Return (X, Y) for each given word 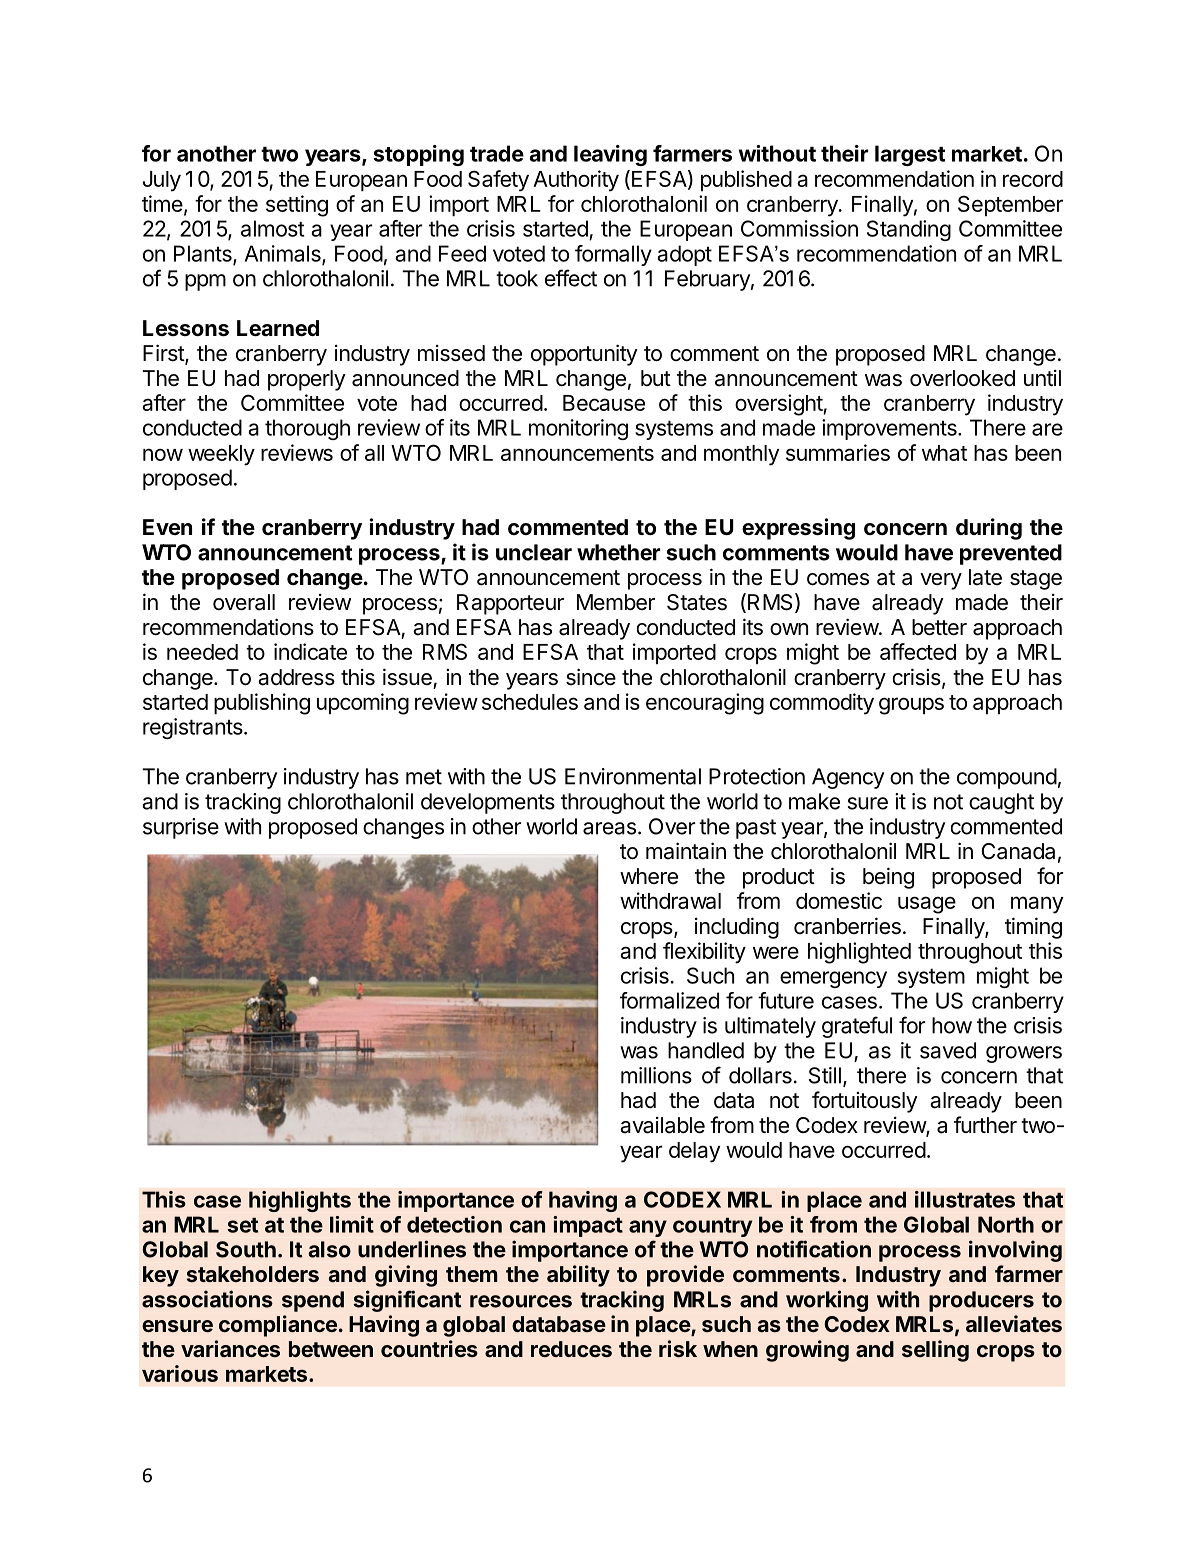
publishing (262, 704)
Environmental (633, 776)
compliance (278, 1326)
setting (297, 206)
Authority (576, 181)
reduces (571, 1349)
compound (1007, 778)
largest (910, 155)
